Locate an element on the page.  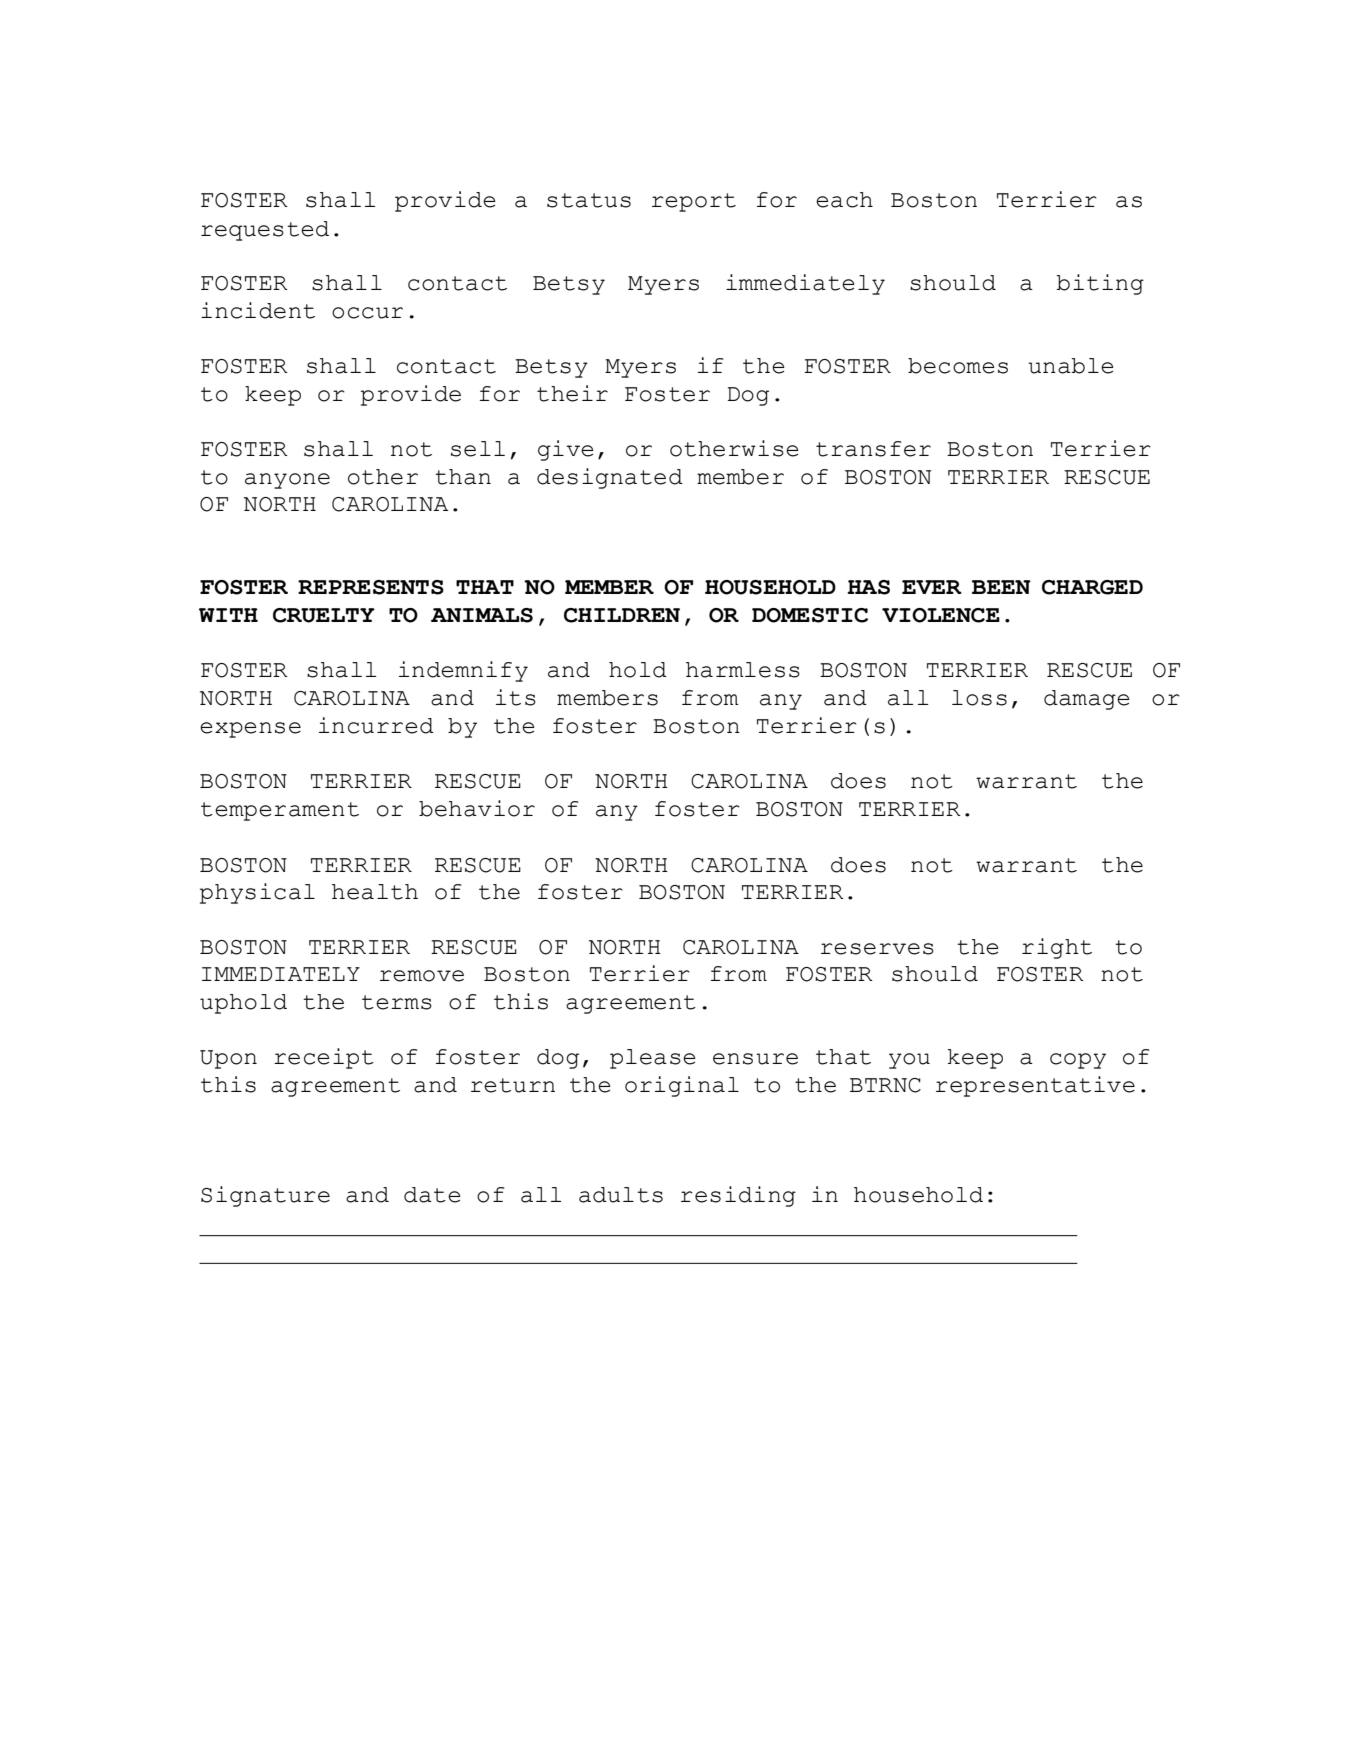
requested is located at coordinates (265, 231).
